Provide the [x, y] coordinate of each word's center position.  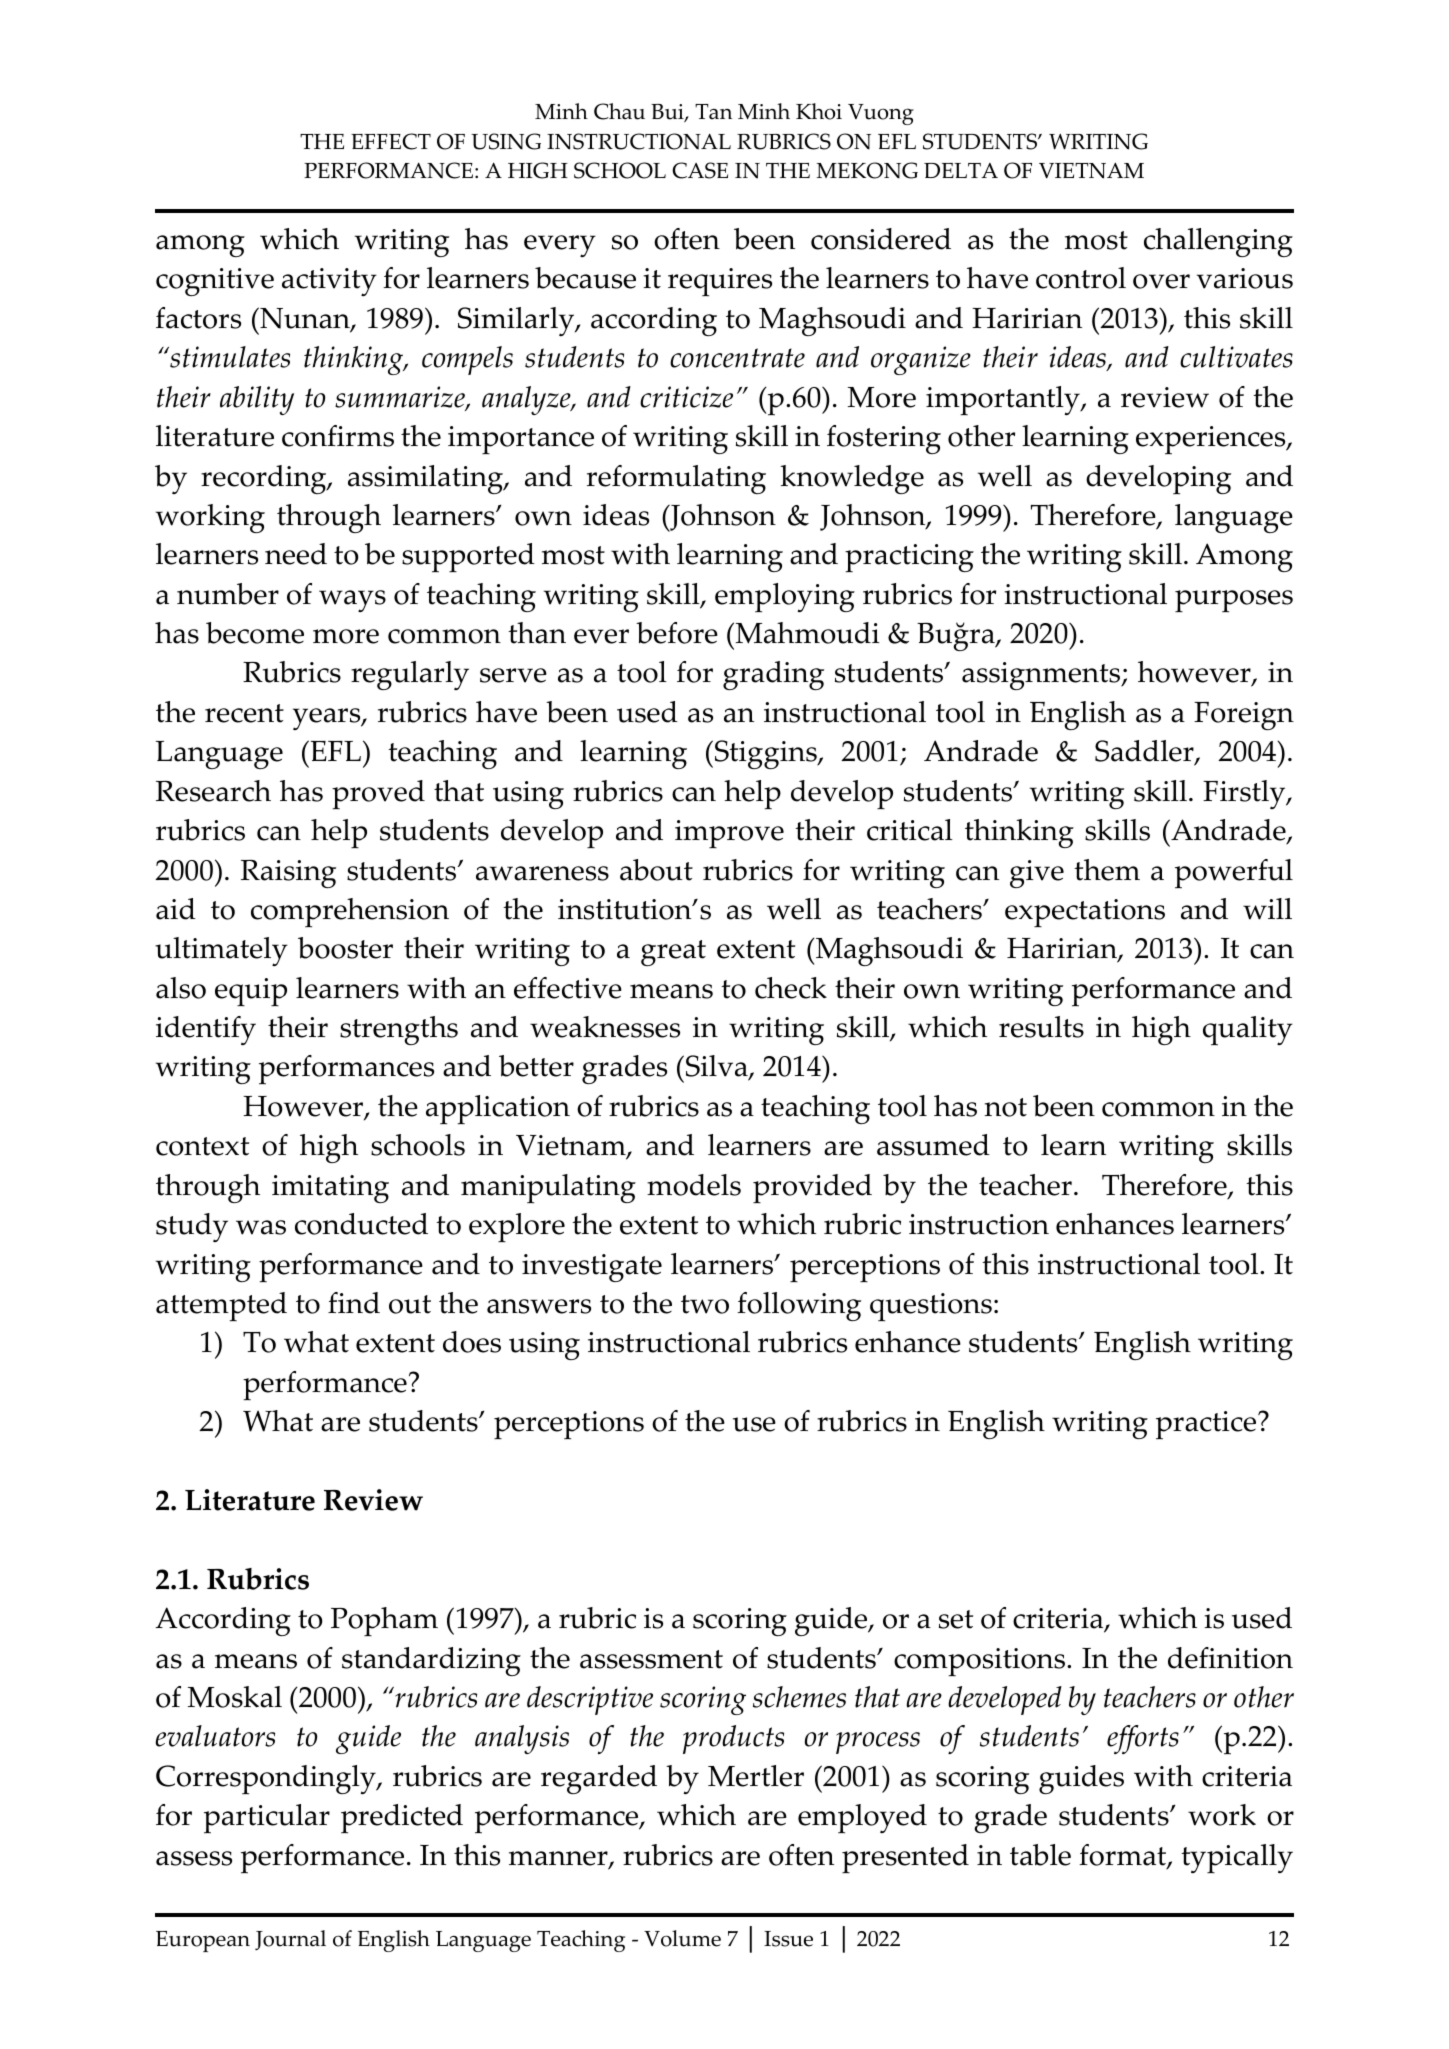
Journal [290, 1940]
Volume [682, 1938]
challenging [1218, 242]
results [1041, 1027]
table [1040, 1855]
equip [251, 992]
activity [329, 282]
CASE [700, 170]
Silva [718, 1067]
